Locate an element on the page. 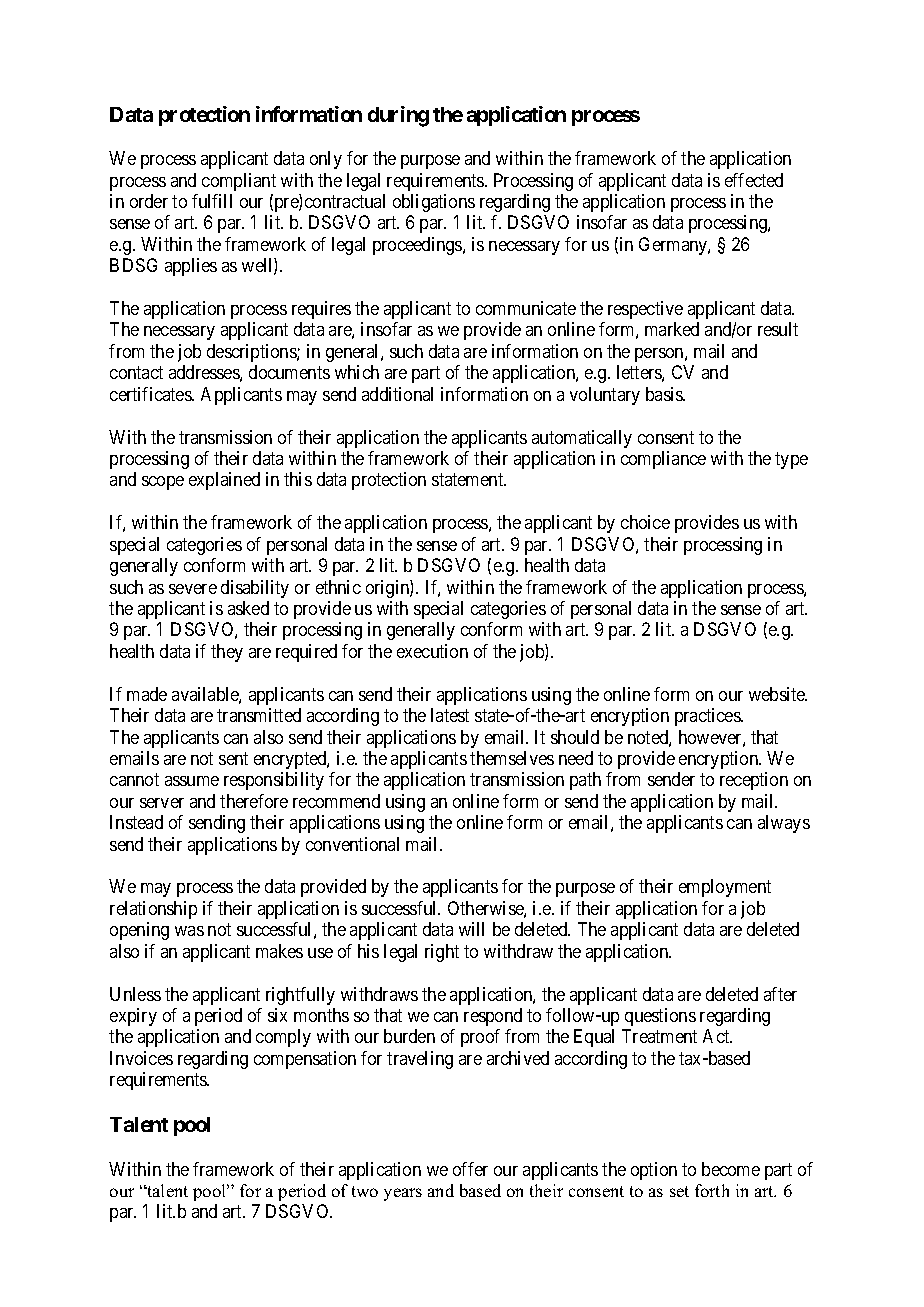 This image has width=924, height=1307. Invoices is located at coordinates (141, 1058).
